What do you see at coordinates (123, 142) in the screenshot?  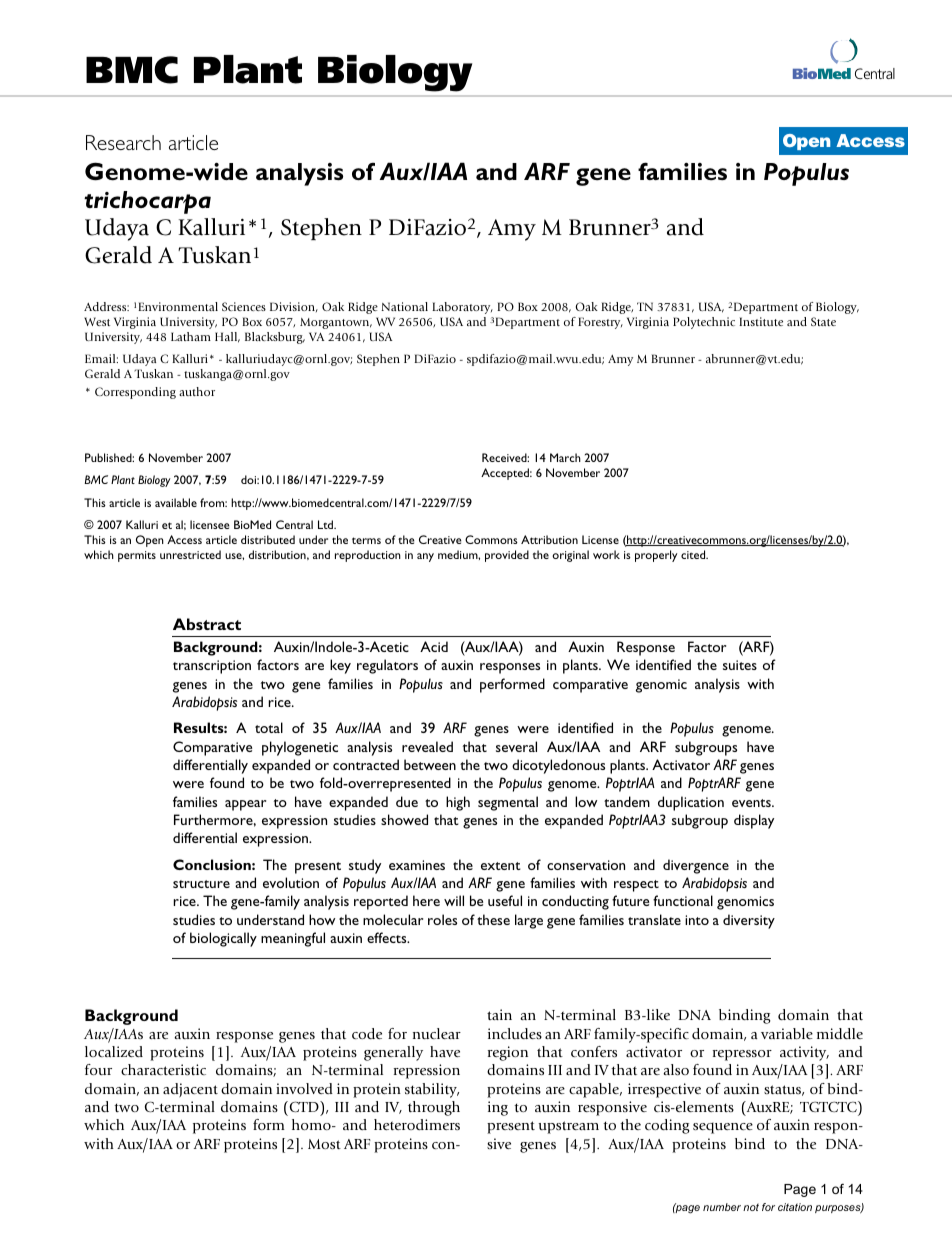 I see `Research` at bounding box center [123, 142].
